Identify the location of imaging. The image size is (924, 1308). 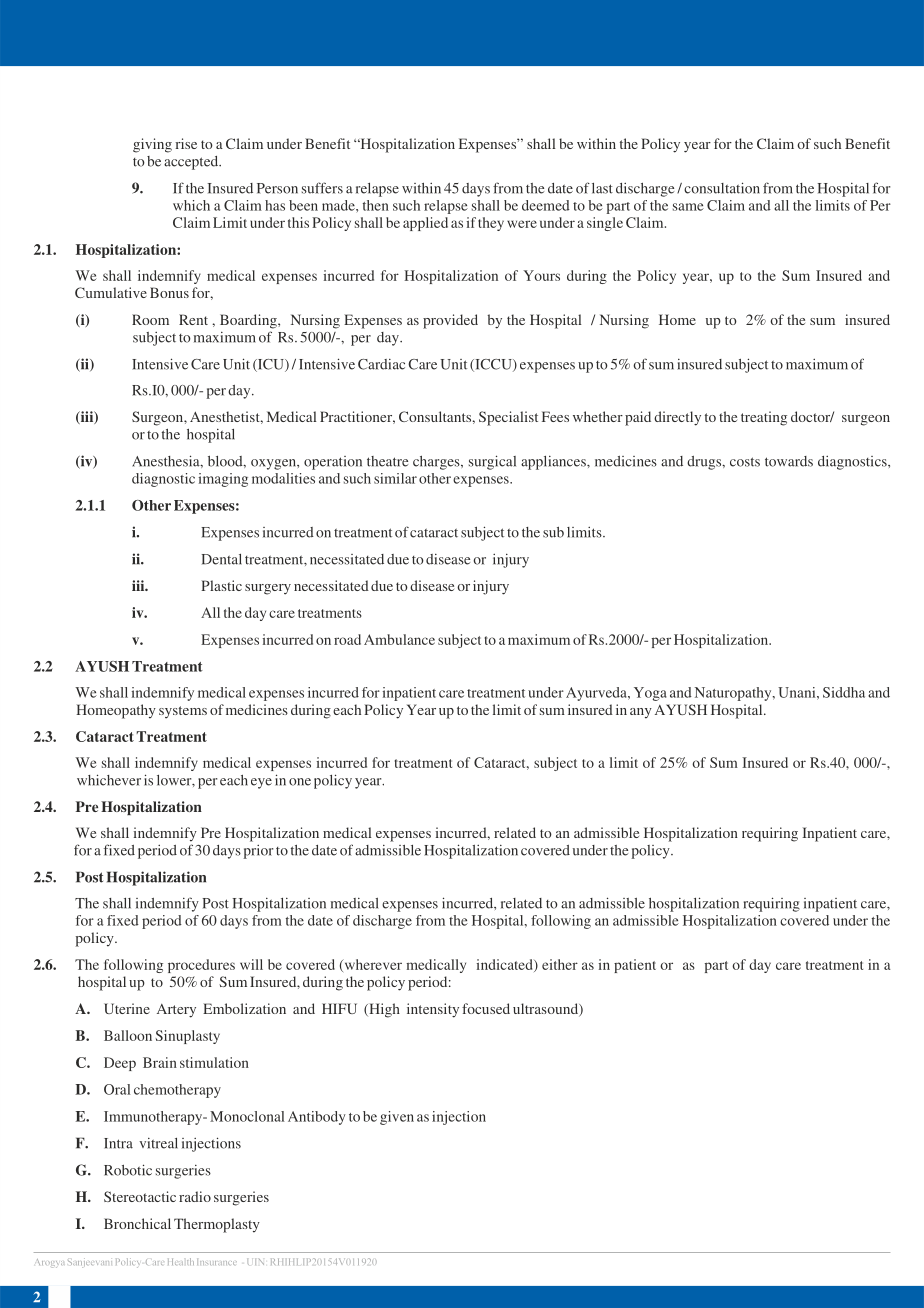
(223, 480).
